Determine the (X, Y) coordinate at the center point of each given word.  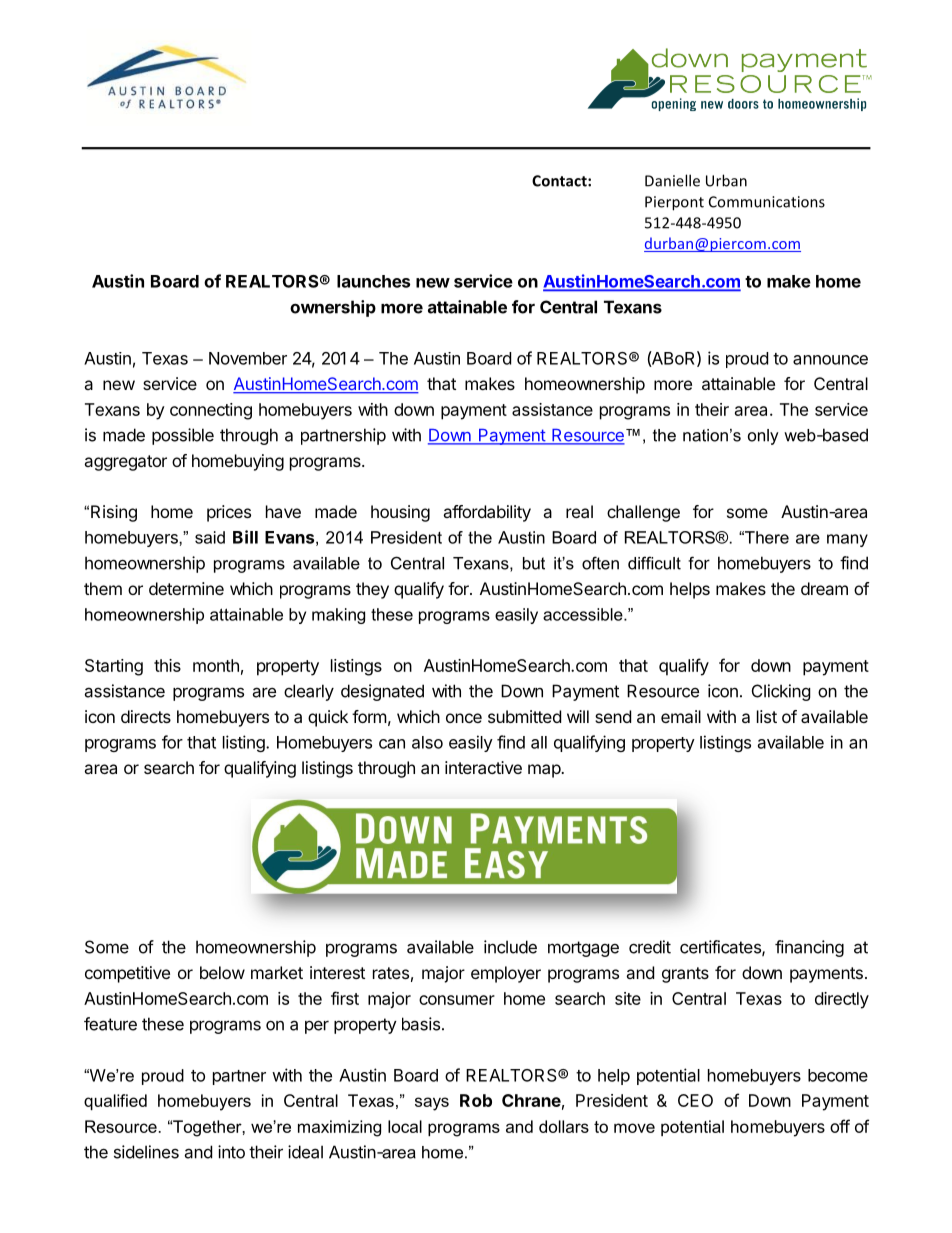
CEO (695, 1100)
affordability (487, 513)
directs (146, 716)
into (231, 1152)
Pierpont (674, 203)
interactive (483, 767)
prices (229, 513)
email (681, 716)
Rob (476, 1100)
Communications (767, 202)
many (847, 540)
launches (373, 281)
